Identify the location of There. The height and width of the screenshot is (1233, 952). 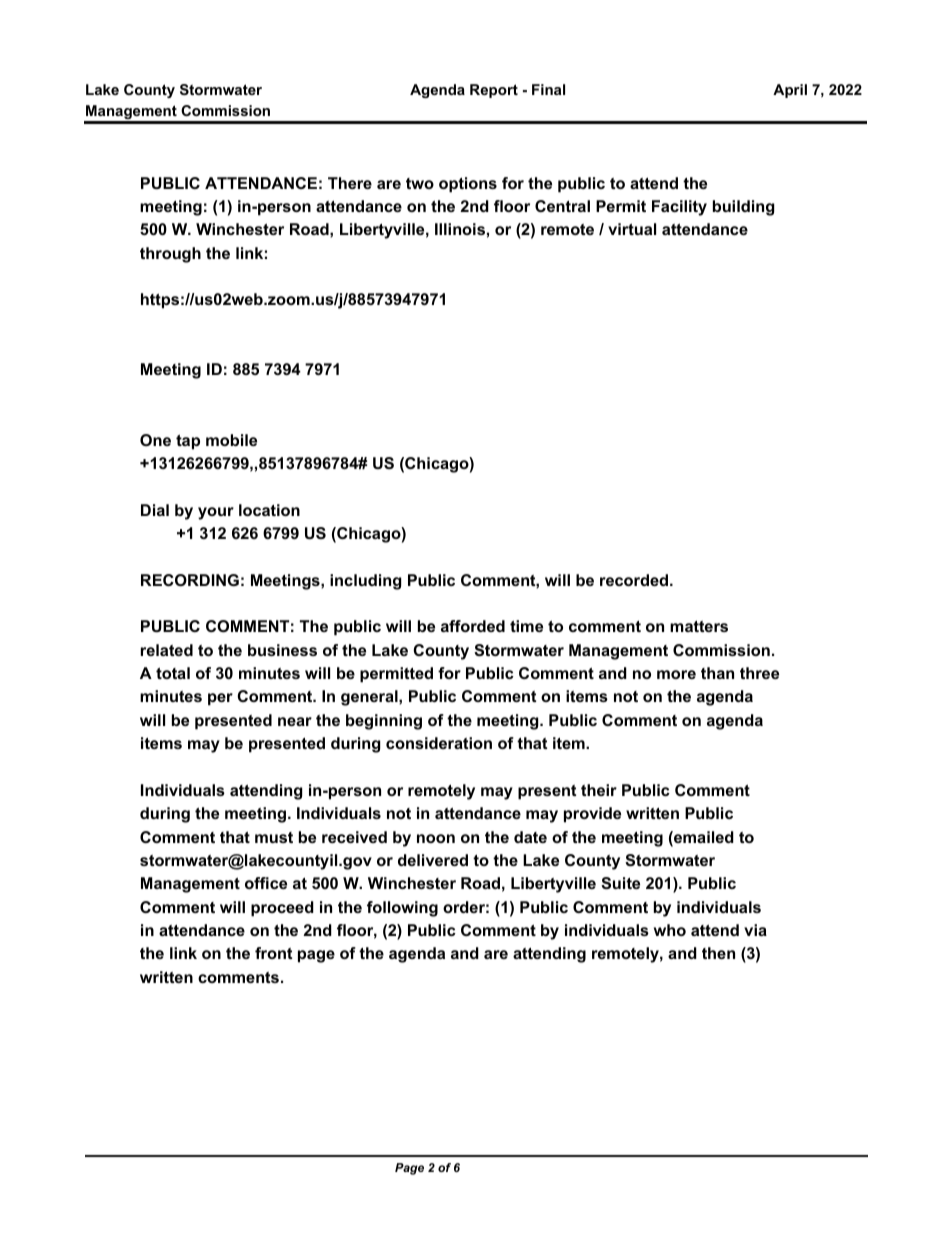
(350, 183).
